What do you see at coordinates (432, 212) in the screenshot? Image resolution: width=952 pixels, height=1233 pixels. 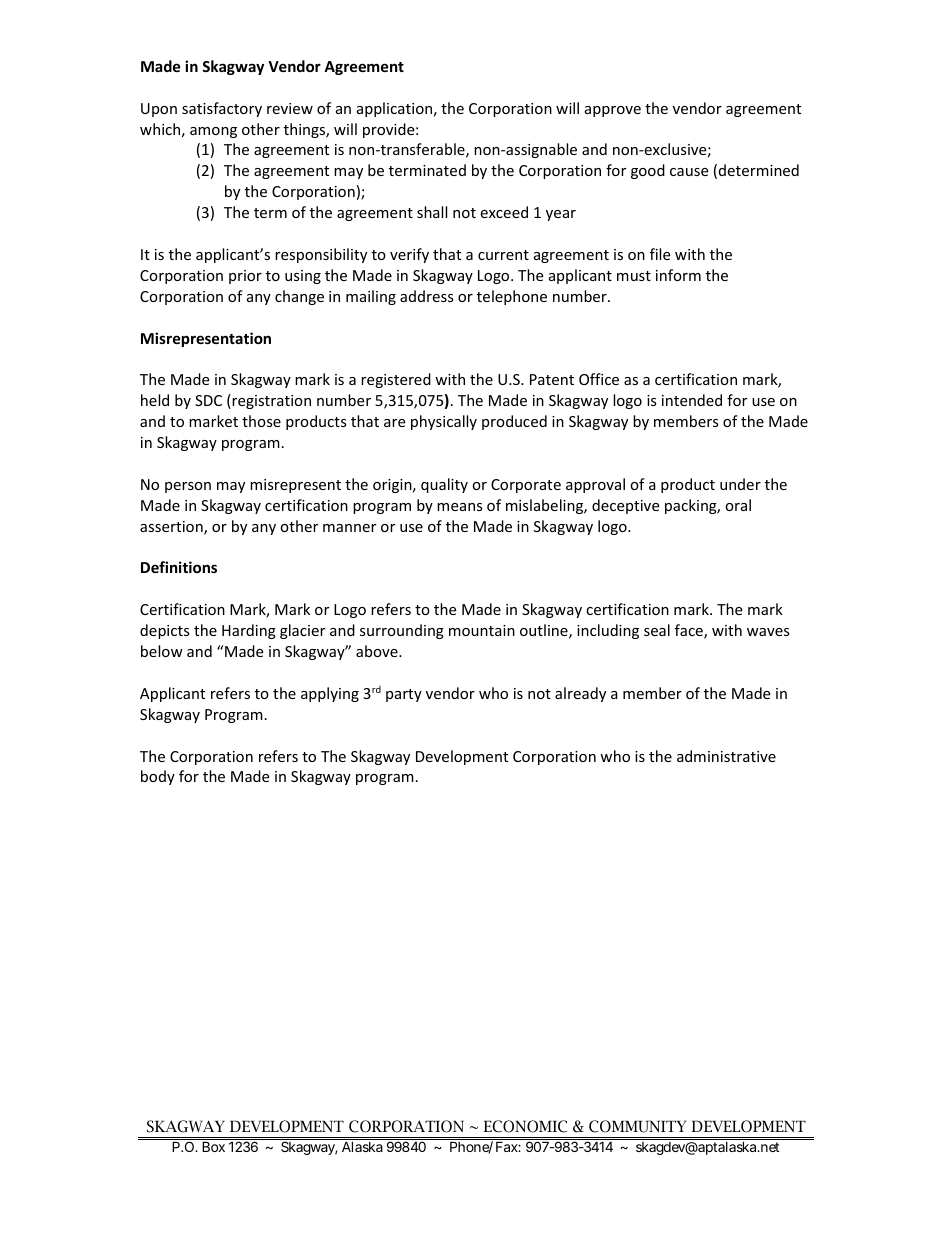 I see `shall` at bounding box center [432, 212].
